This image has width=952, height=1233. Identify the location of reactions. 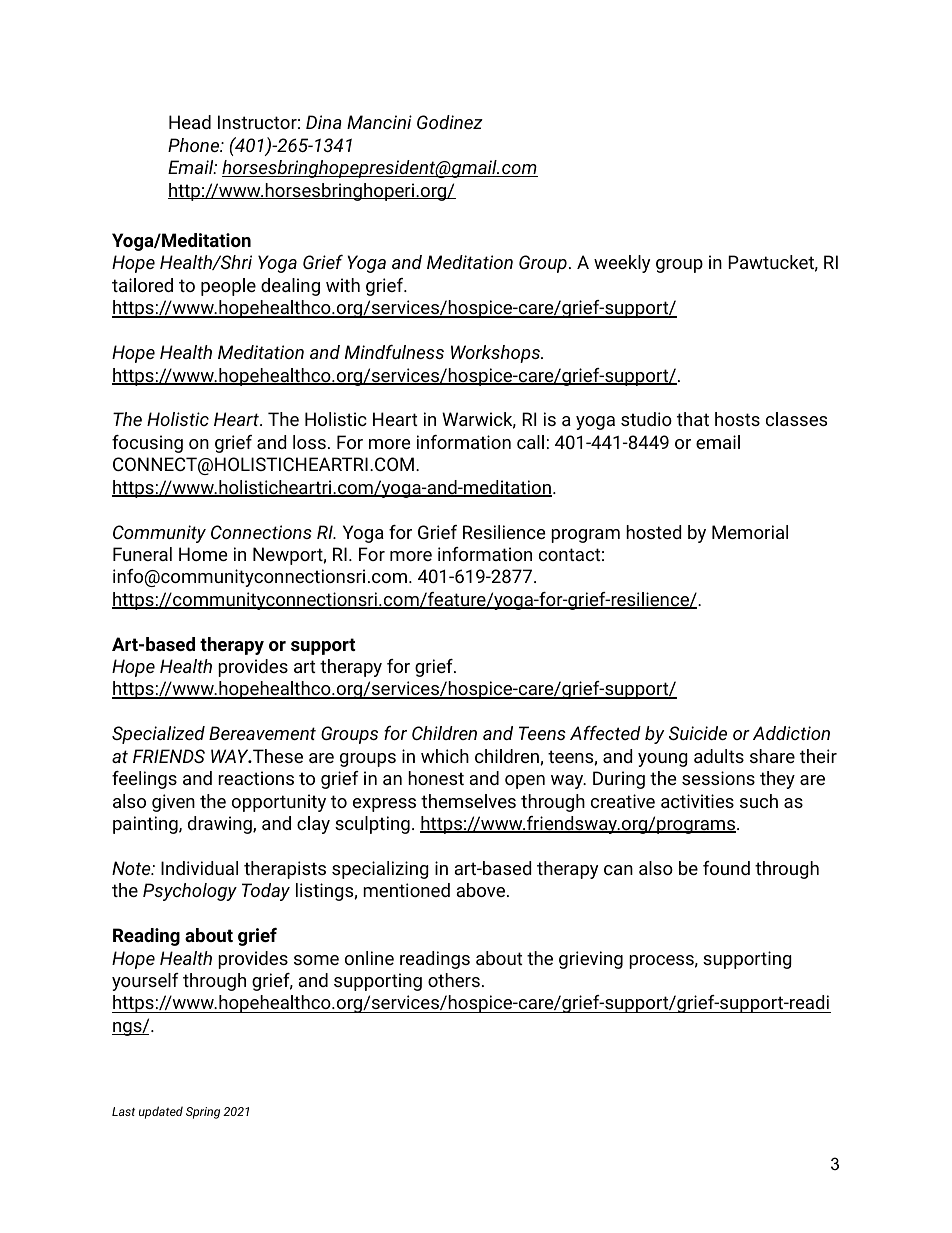
(256, 778).
